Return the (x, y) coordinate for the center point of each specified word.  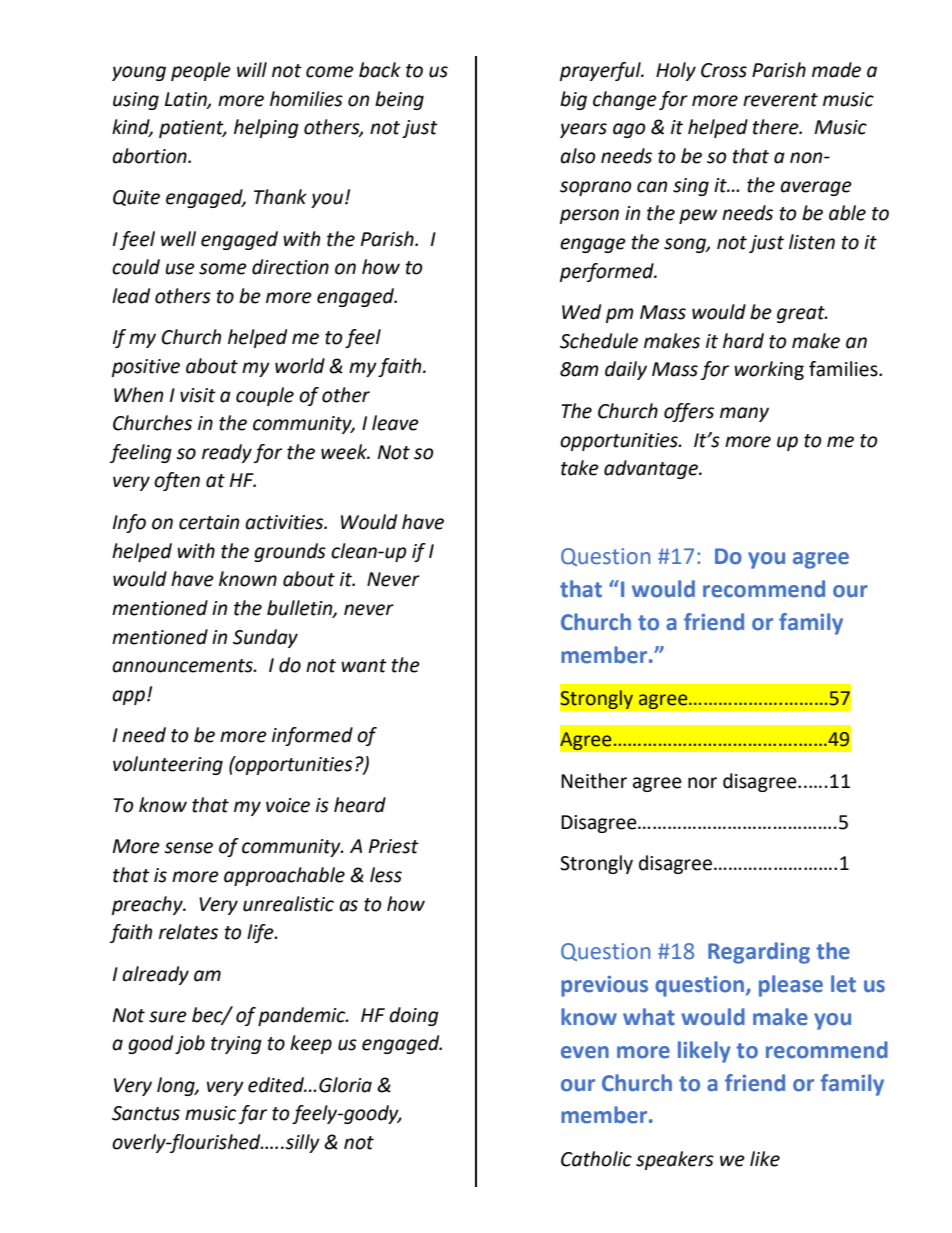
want (364, 666)
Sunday (265, 638)
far (253, 1114)
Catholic (596, 1159)
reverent (780, 100)
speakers (675, 1160)
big (573, 100)
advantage (652, 469)
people (201, 71)
